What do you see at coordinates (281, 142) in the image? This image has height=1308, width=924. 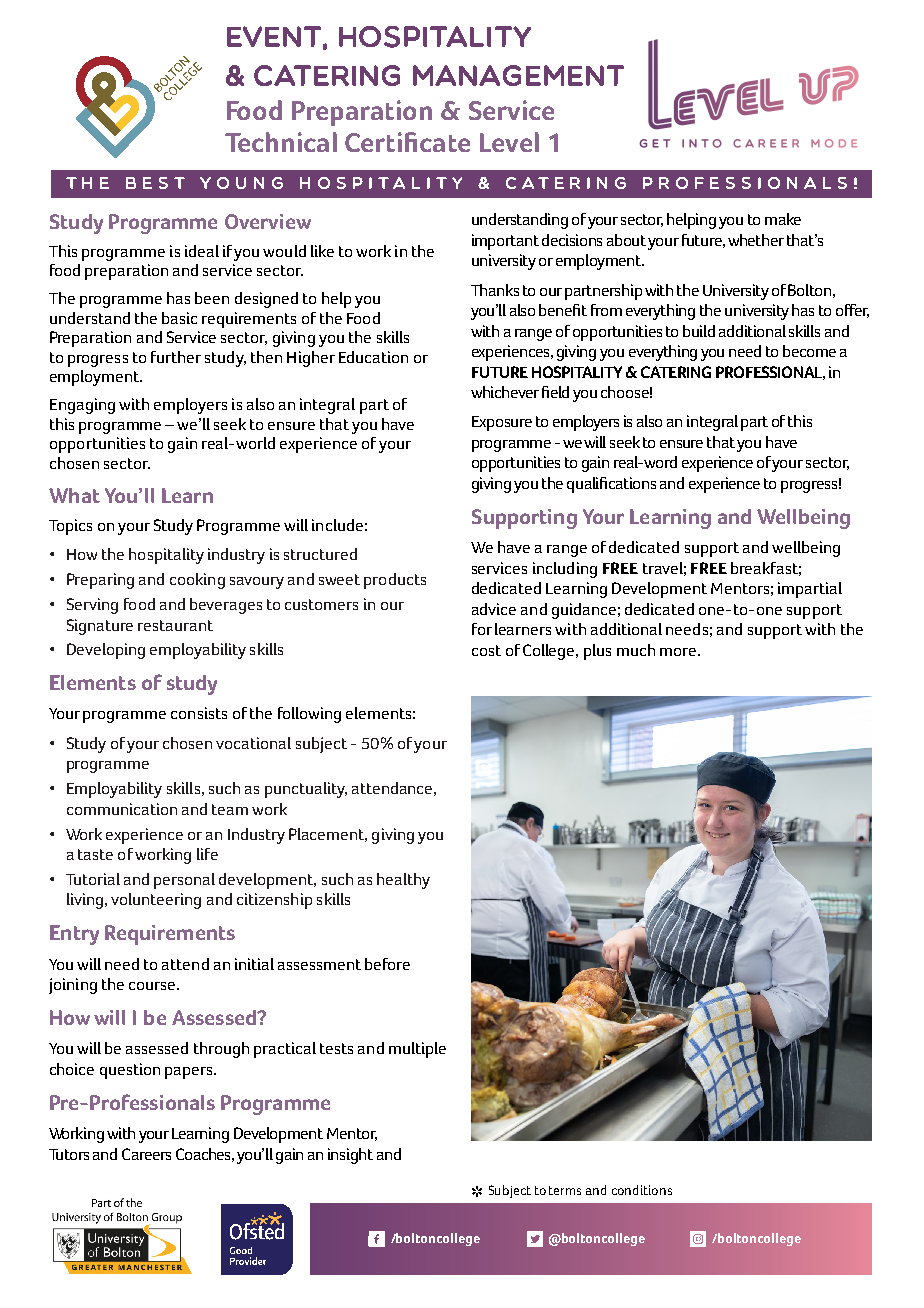 I see `Technical` at bounding box center [281, 142].
